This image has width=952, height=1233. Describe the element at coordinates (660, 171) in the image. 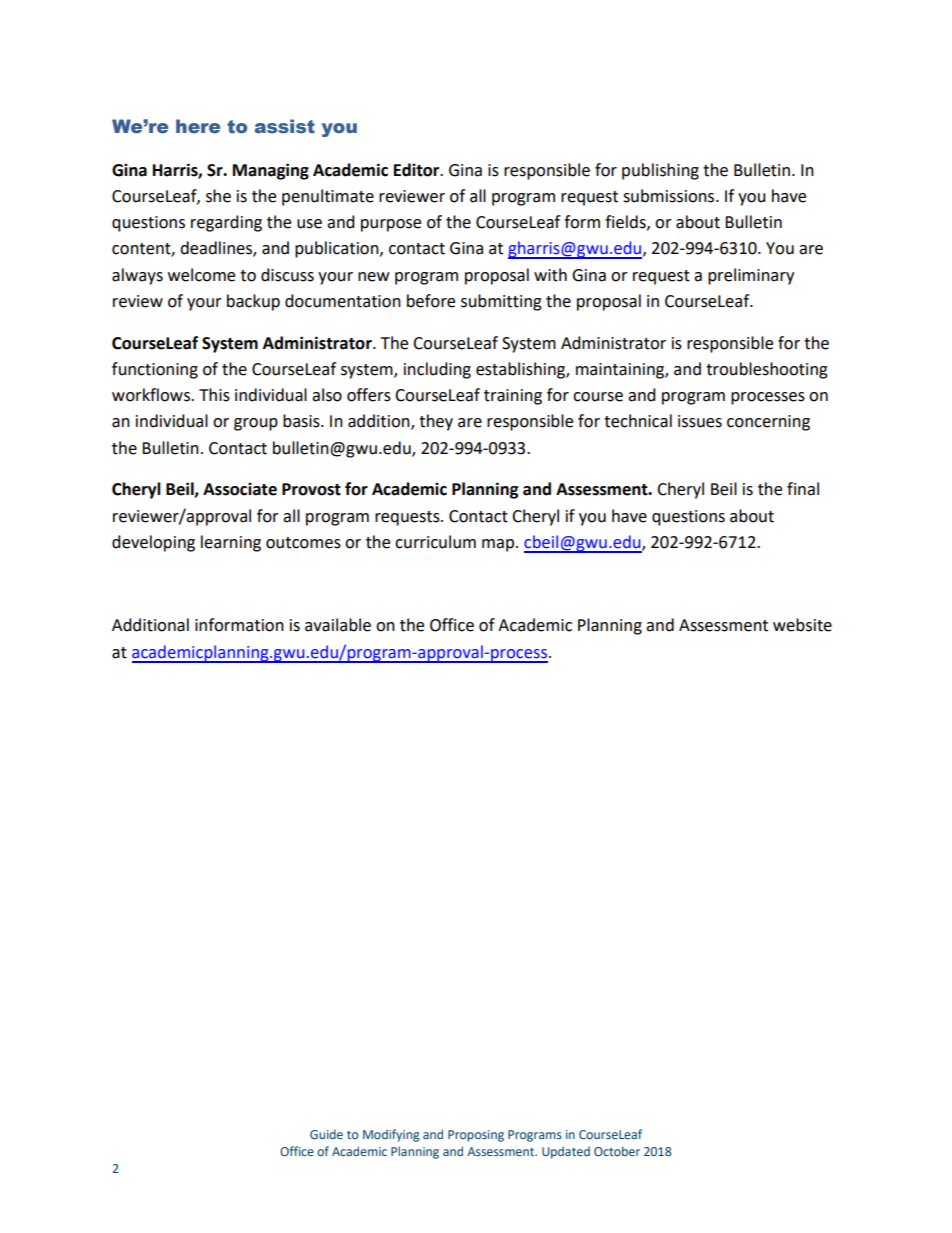

I see `publishing` at that location.
